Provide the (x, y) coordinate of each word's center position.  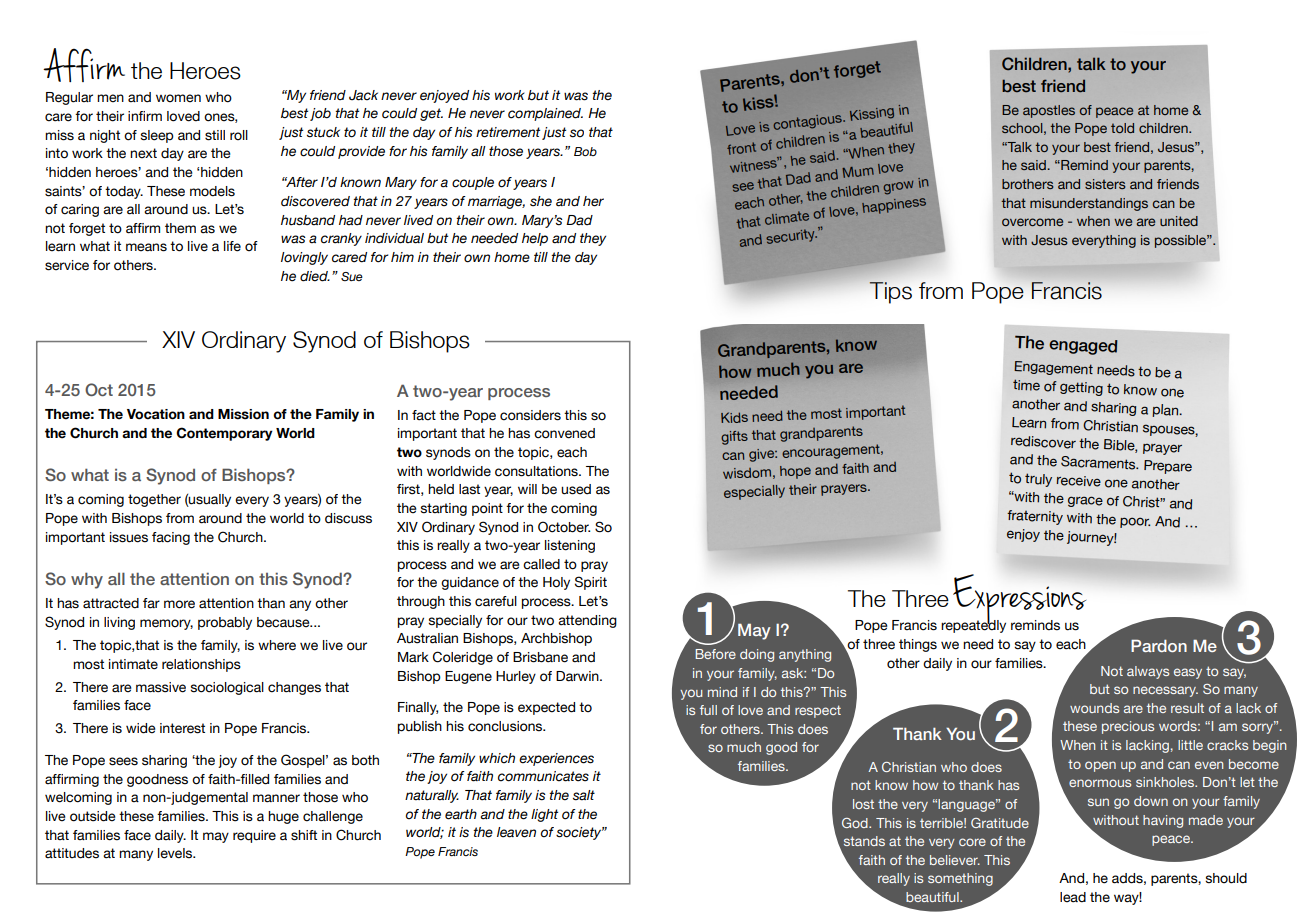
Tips (890, 293)
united (1179, 221)
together (154, 500)
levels (176, 853)
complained (545, 114)
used (576, 489)
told (1122, 128)
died (315, 276)
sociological (227, 688)
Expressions (1018, 600)
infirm (145, 116)
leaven (516, 832)
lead (1073, 897)
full (708, 710)
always (1148, 672)
